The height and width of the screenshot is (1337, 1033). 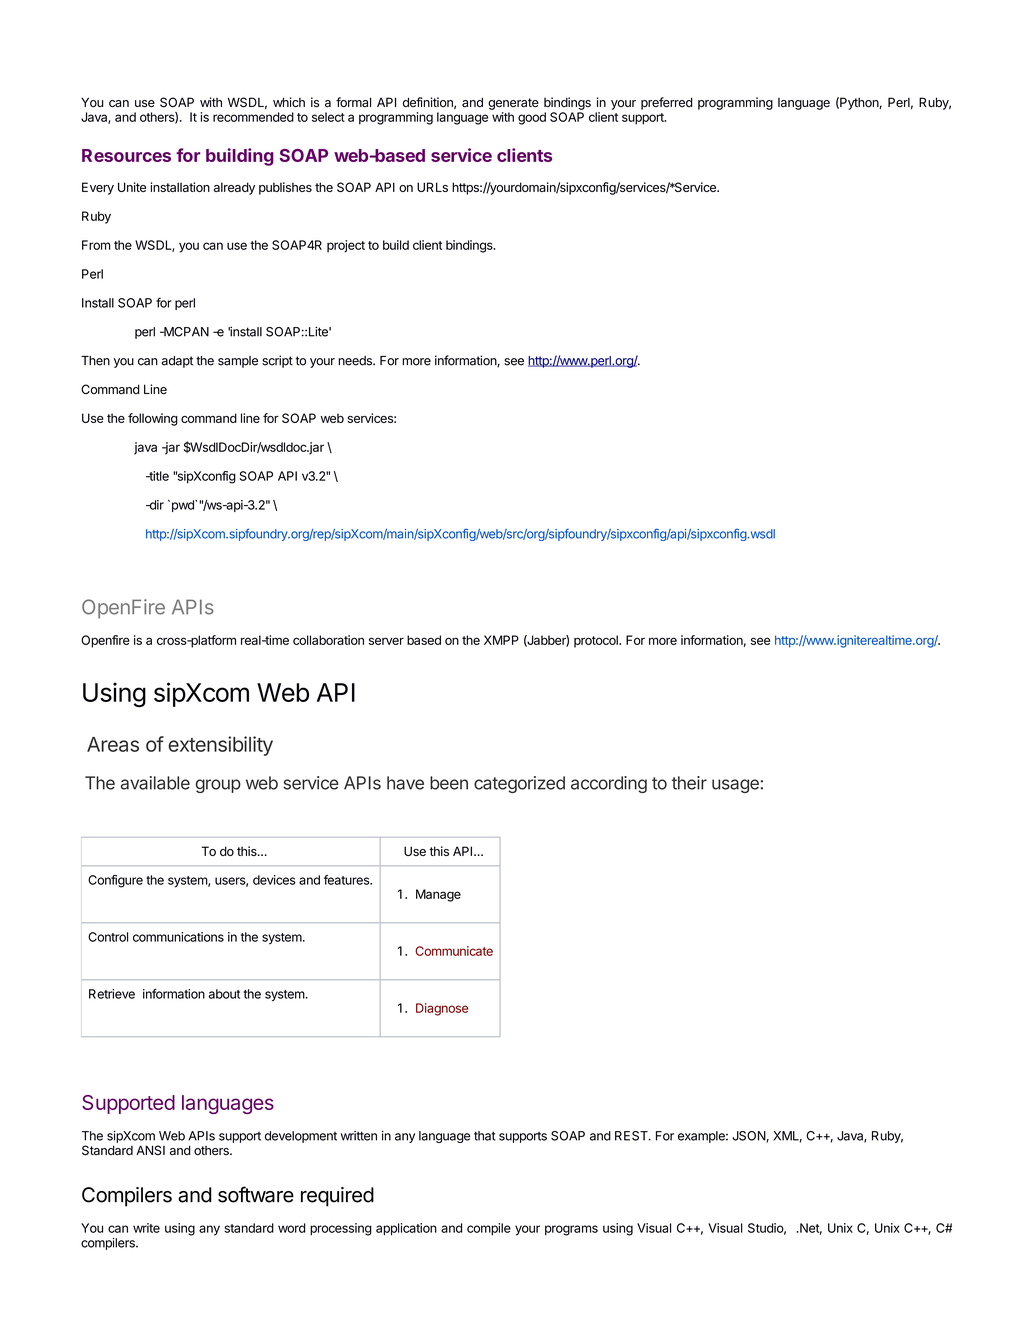 What do you see at coordinates (178, 937) in the screenshot?
I see `communications` at bounding box center [178, 937].
